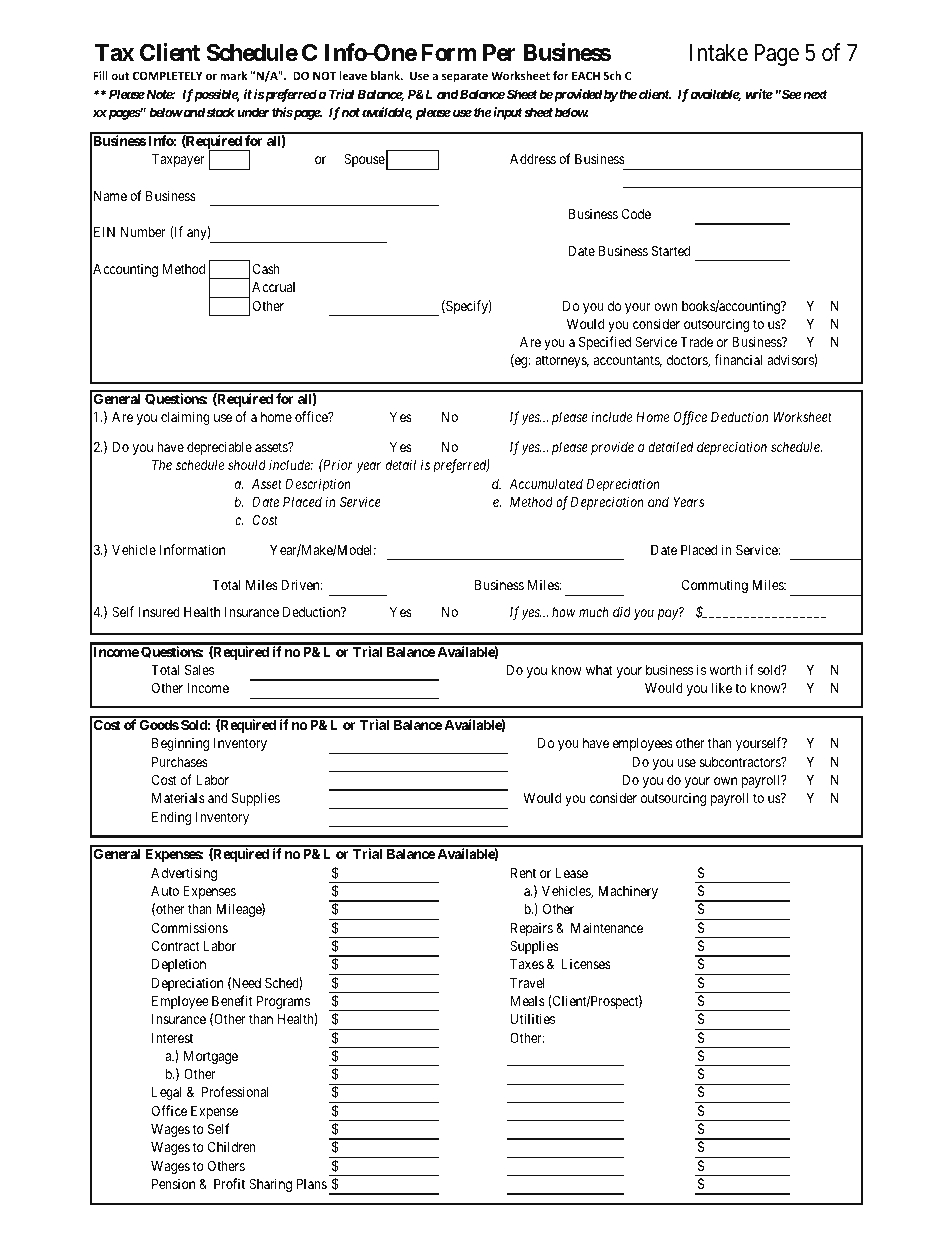 This document has height=1233, width=952. I want to click on separate, so click(465, 77).
